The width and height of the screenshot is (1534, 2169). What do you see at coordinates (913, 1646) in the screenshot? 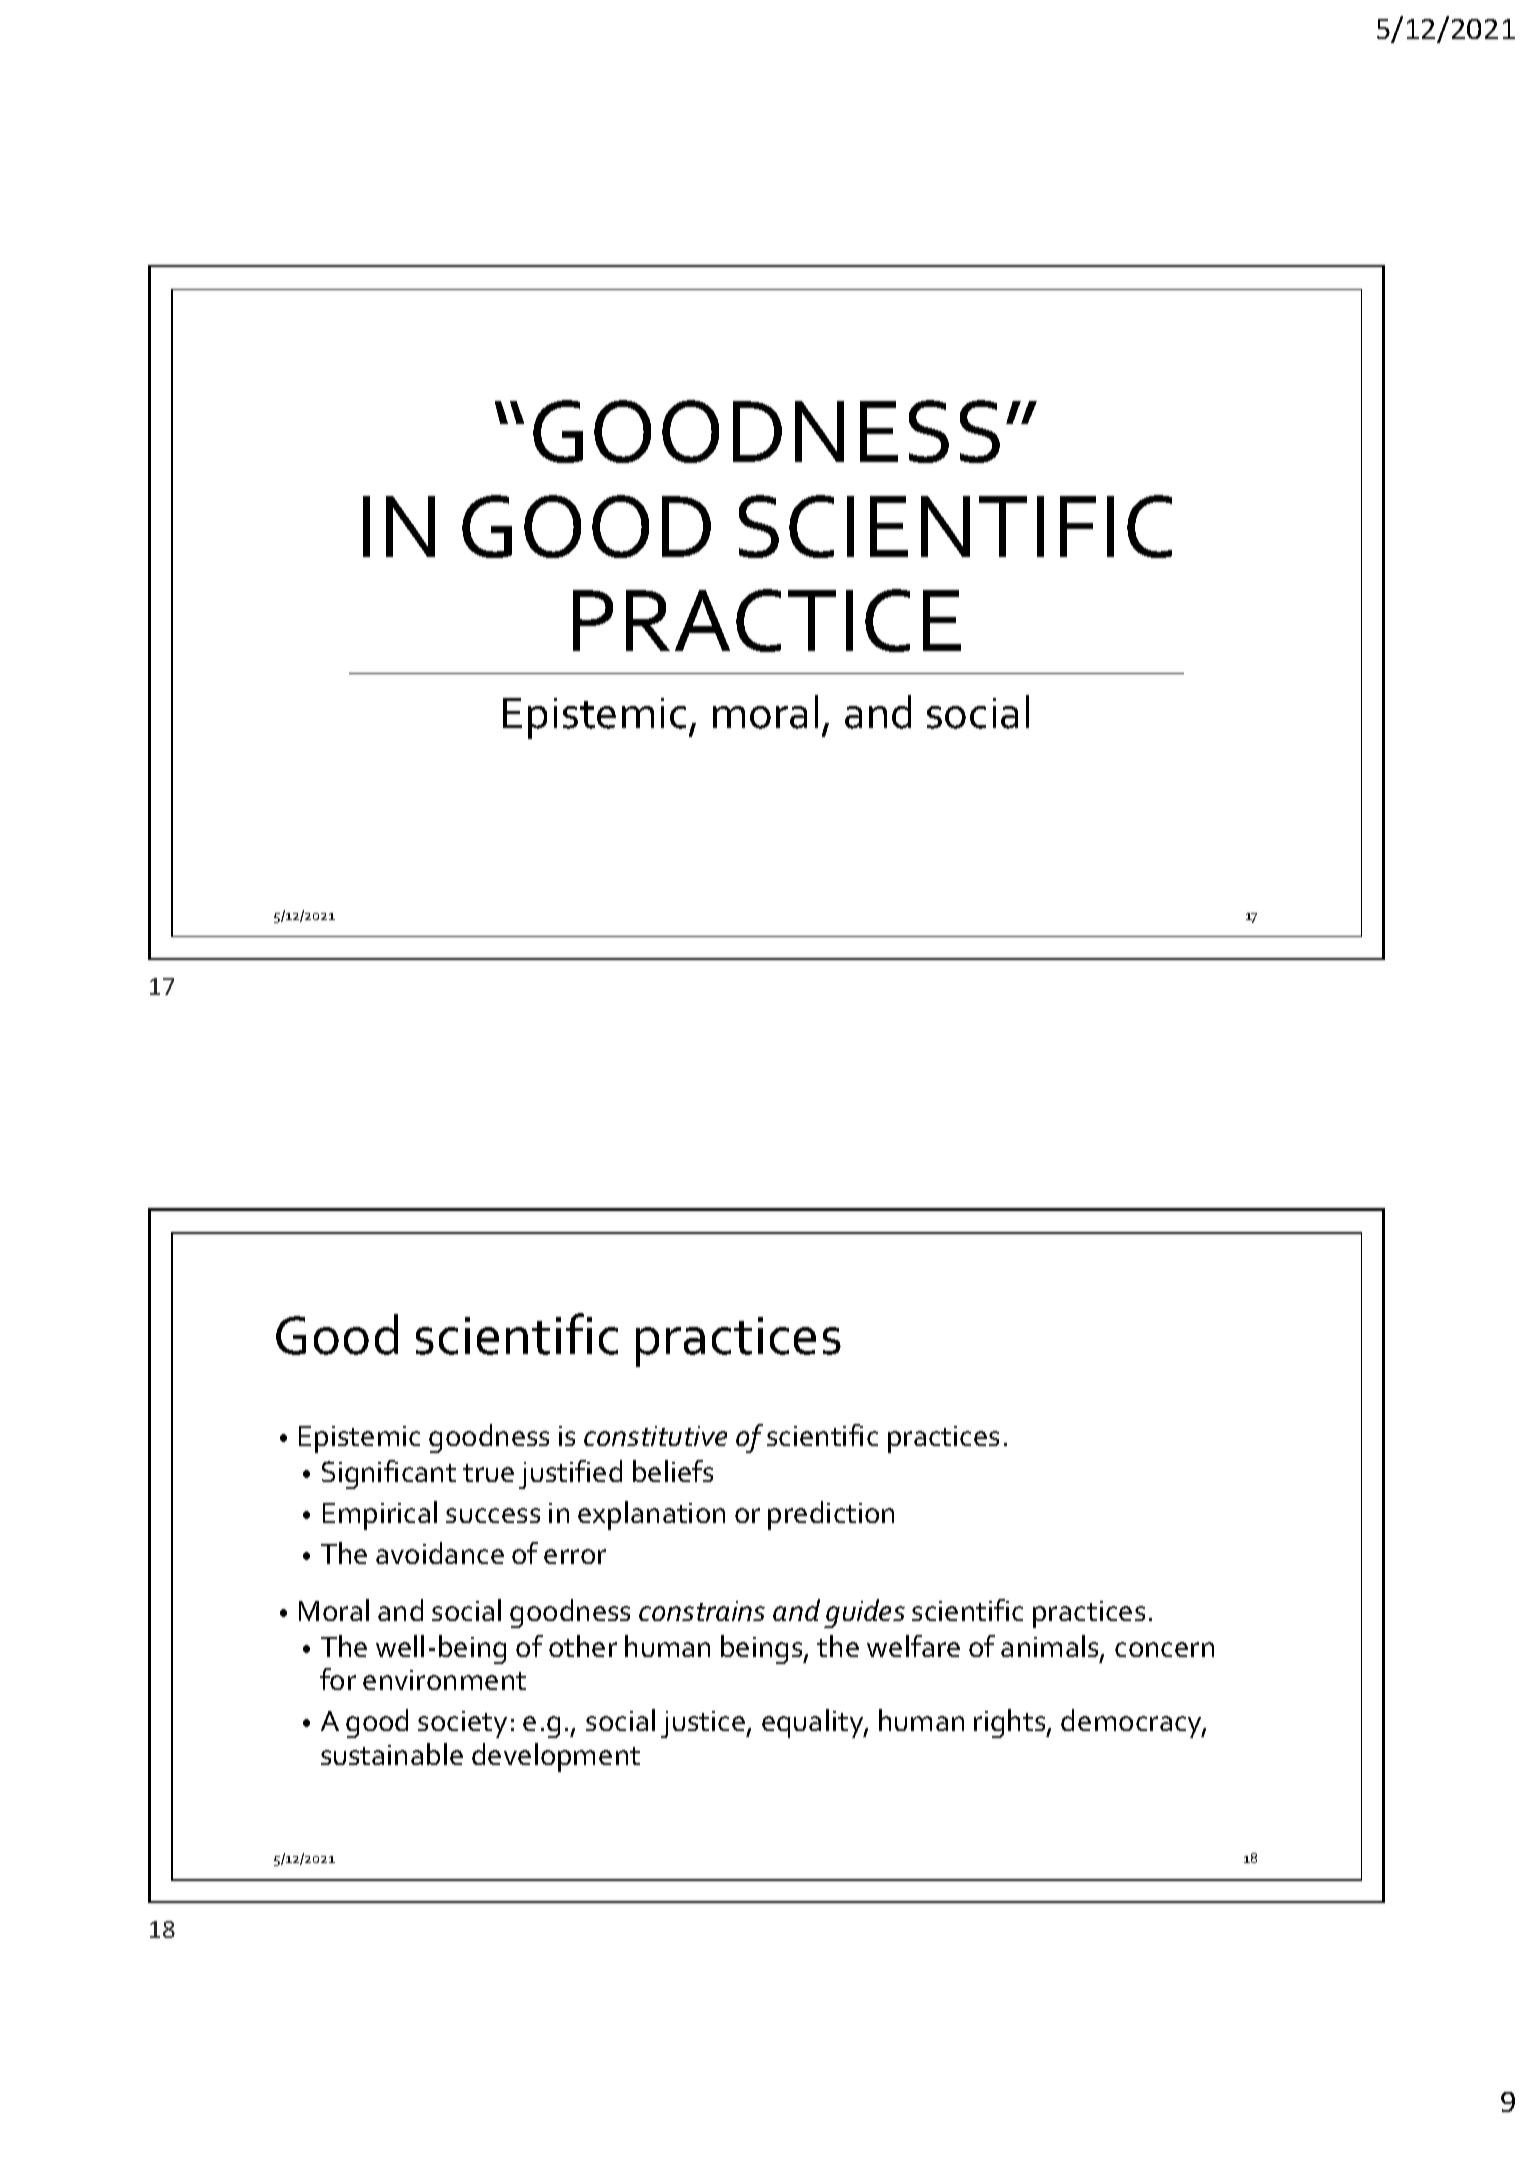
I see `welfare` at bounding box center [913, 1646].
